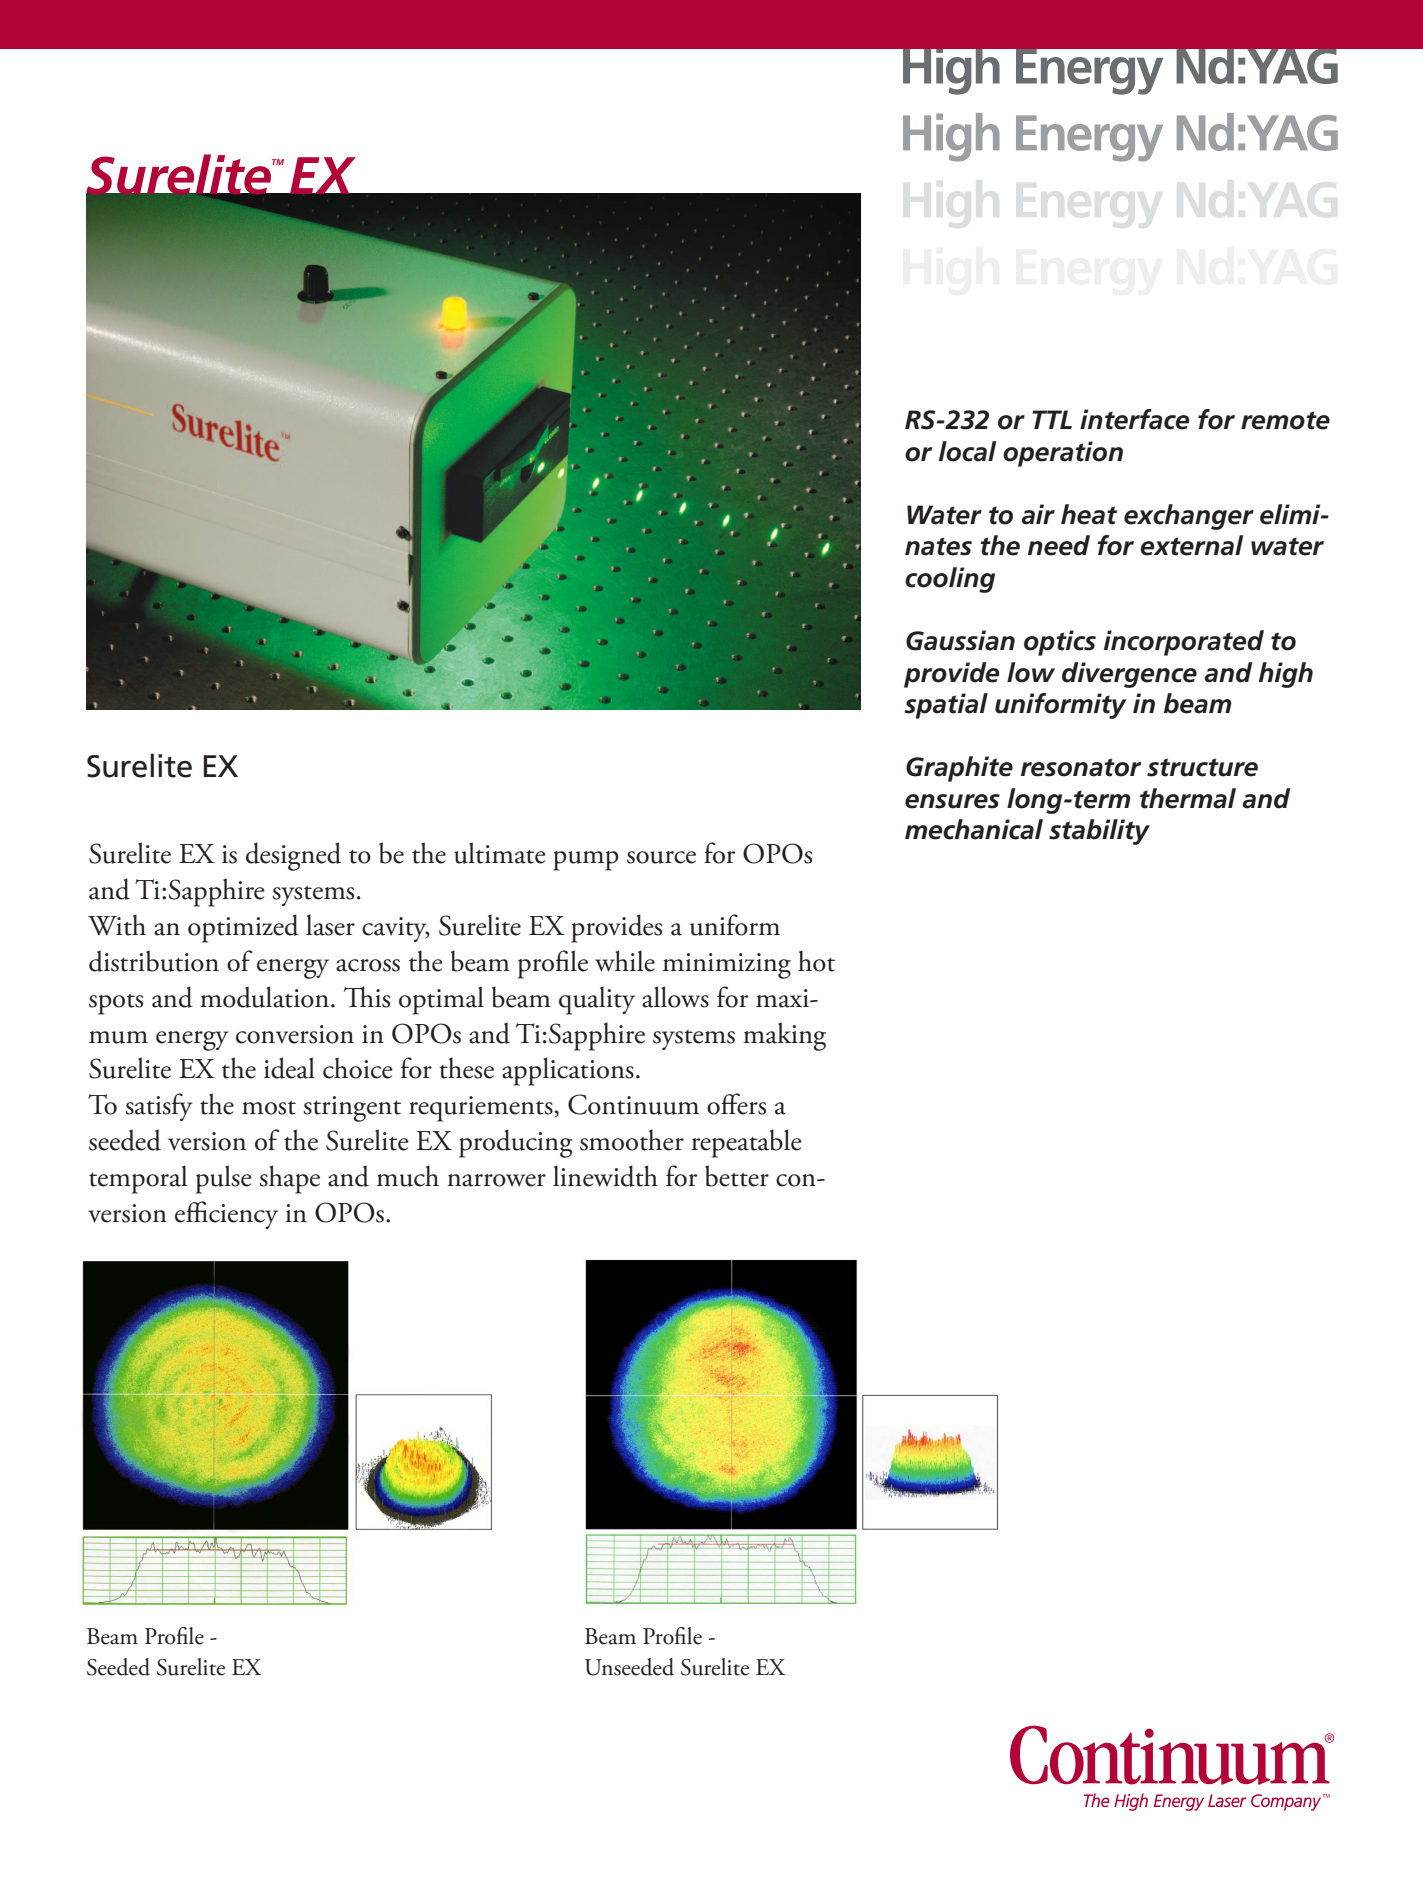 This screenshot has width=1423, height=1893. Describe the element at coordinates (967, 451) in the screenshot. I see `local` at that location.
